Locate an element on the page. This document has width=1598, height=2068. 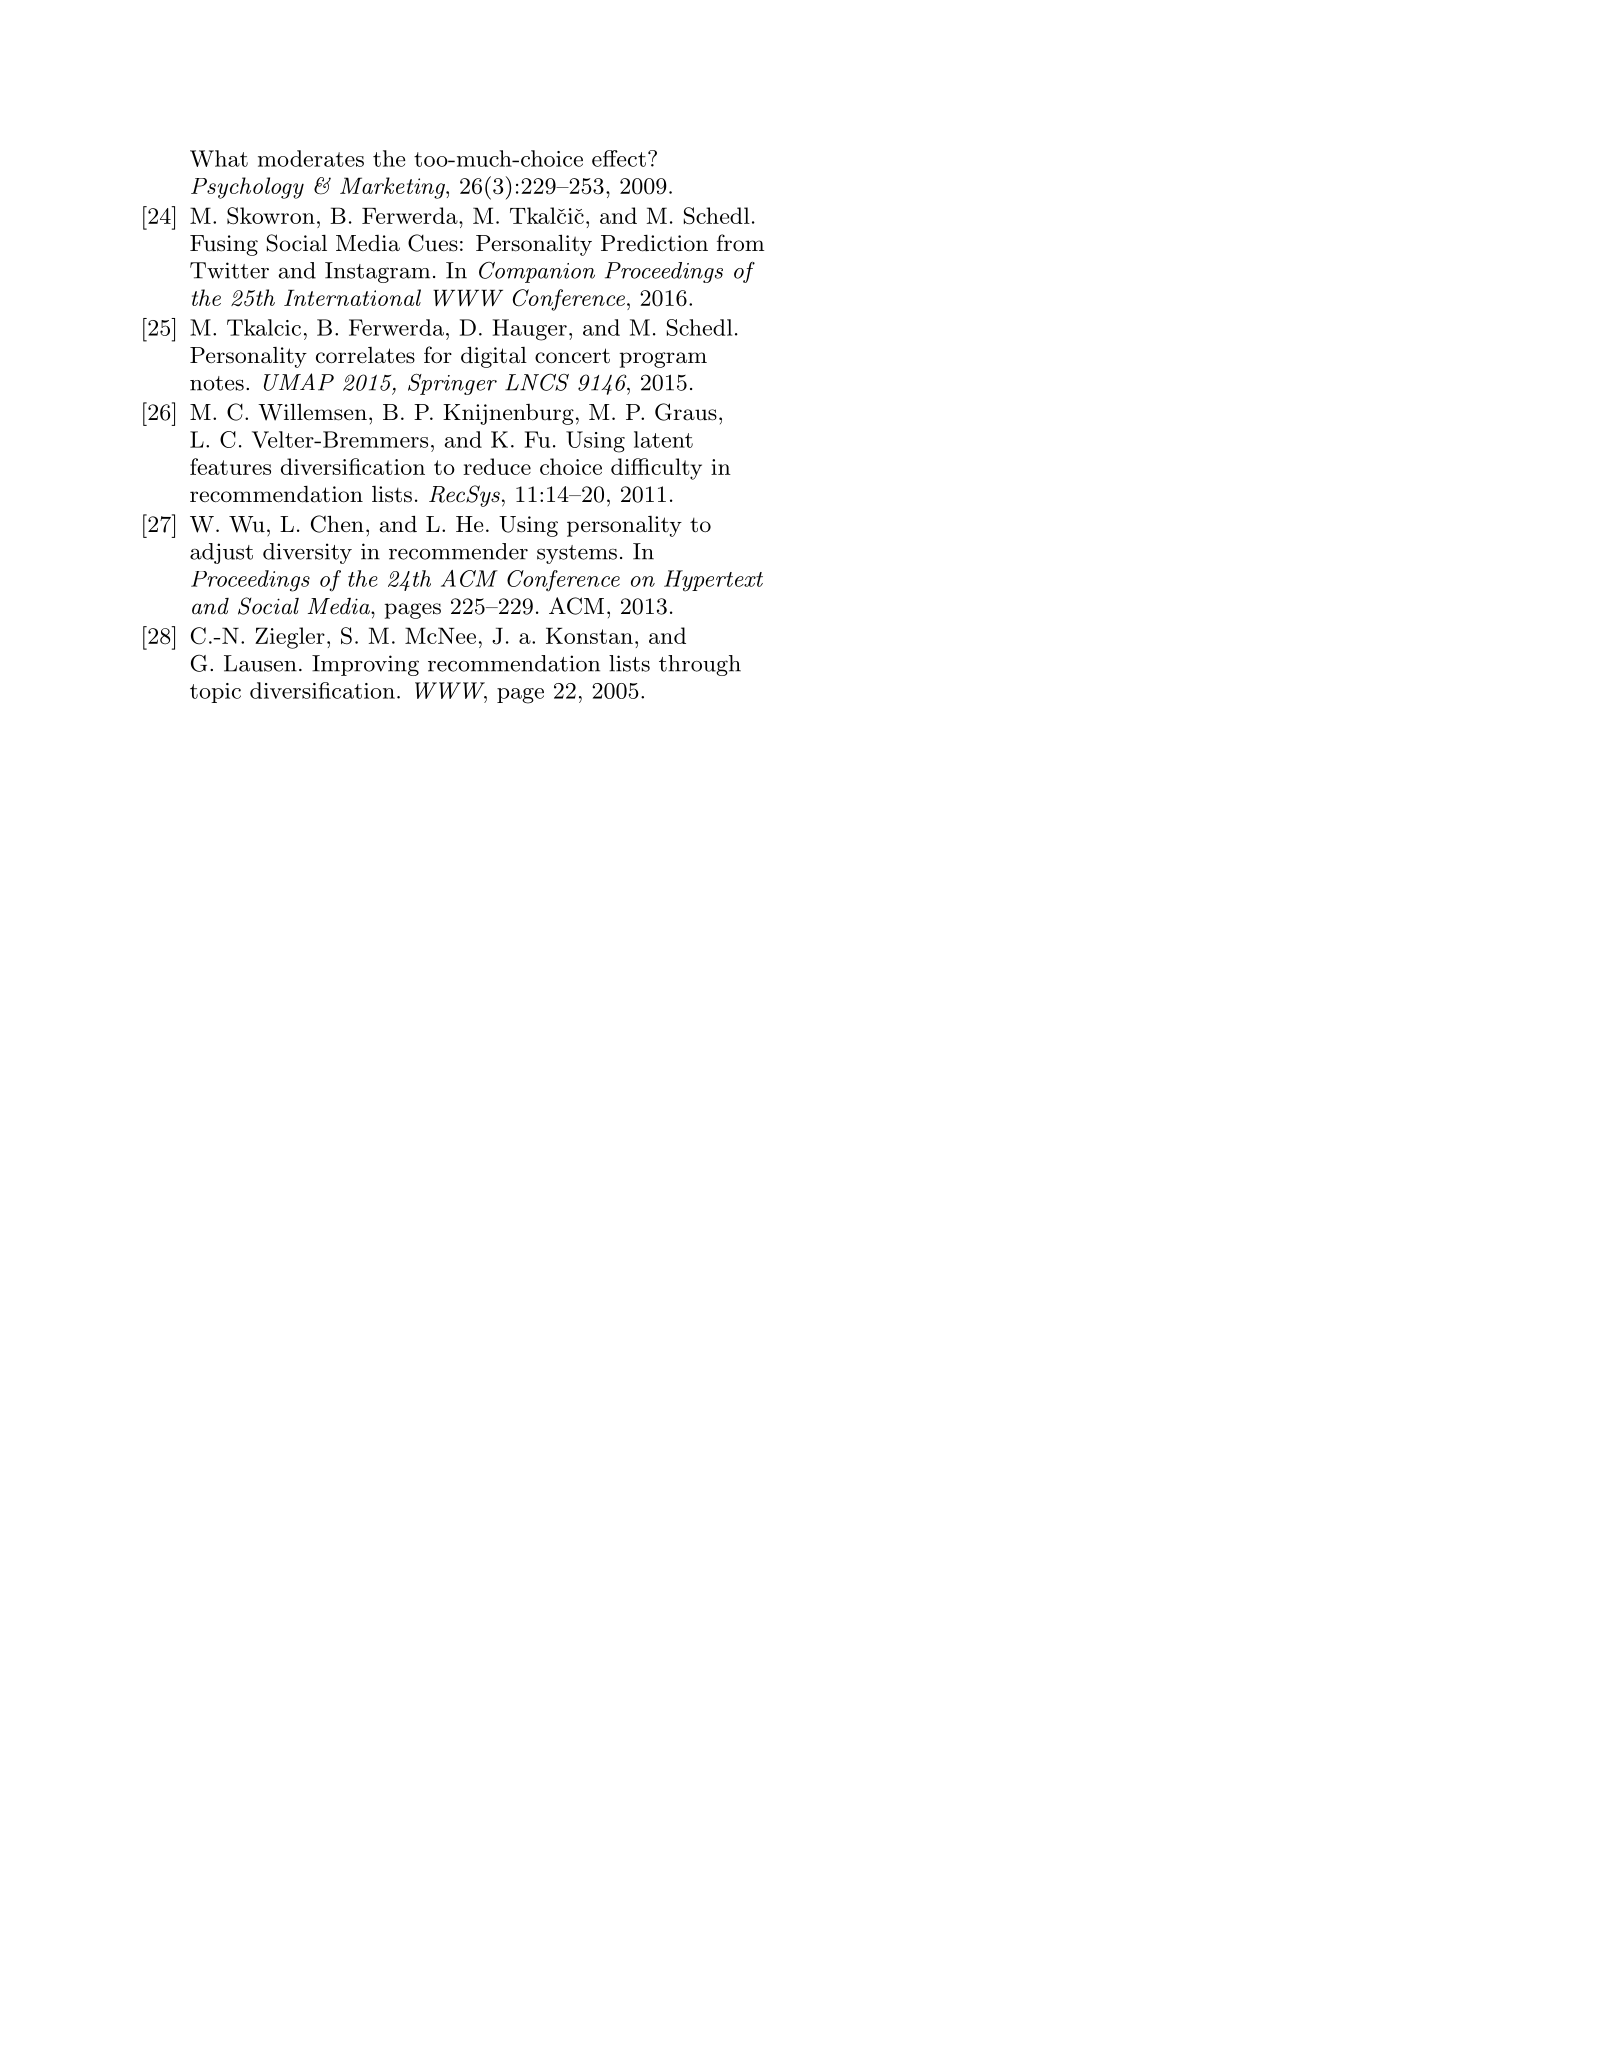
reduce is located at coordinates (497, 466).
